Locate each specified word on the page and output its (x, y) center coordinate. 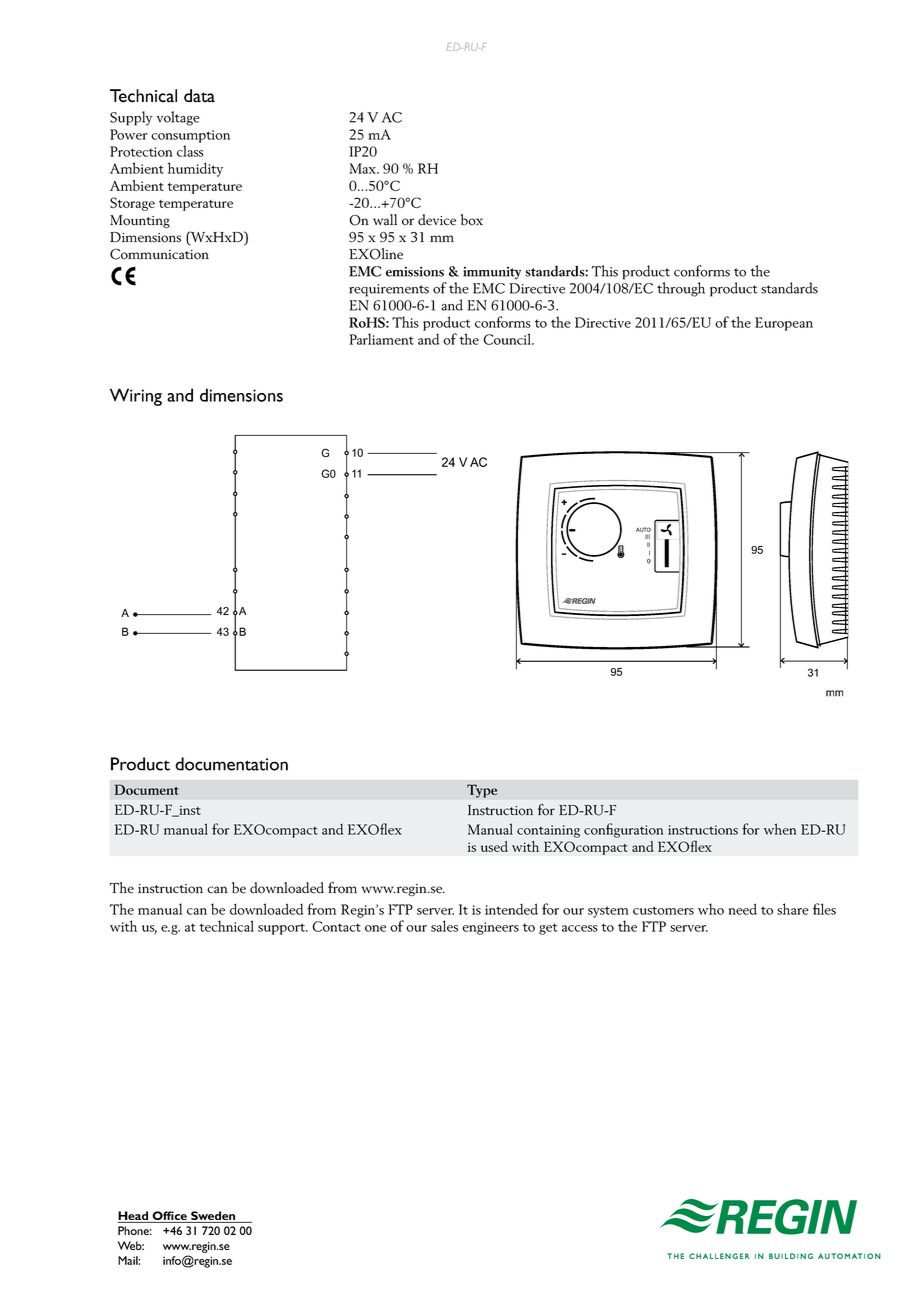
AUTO (643, 529)
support (283, 929)
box (472, 220)
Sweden (213, 1217)
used (494, 846)
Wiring (136, 397)
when (780, 829)
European (784, 324)
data (199, 96)
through (681, 289)
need (742, 909)
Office (169, 1217)
